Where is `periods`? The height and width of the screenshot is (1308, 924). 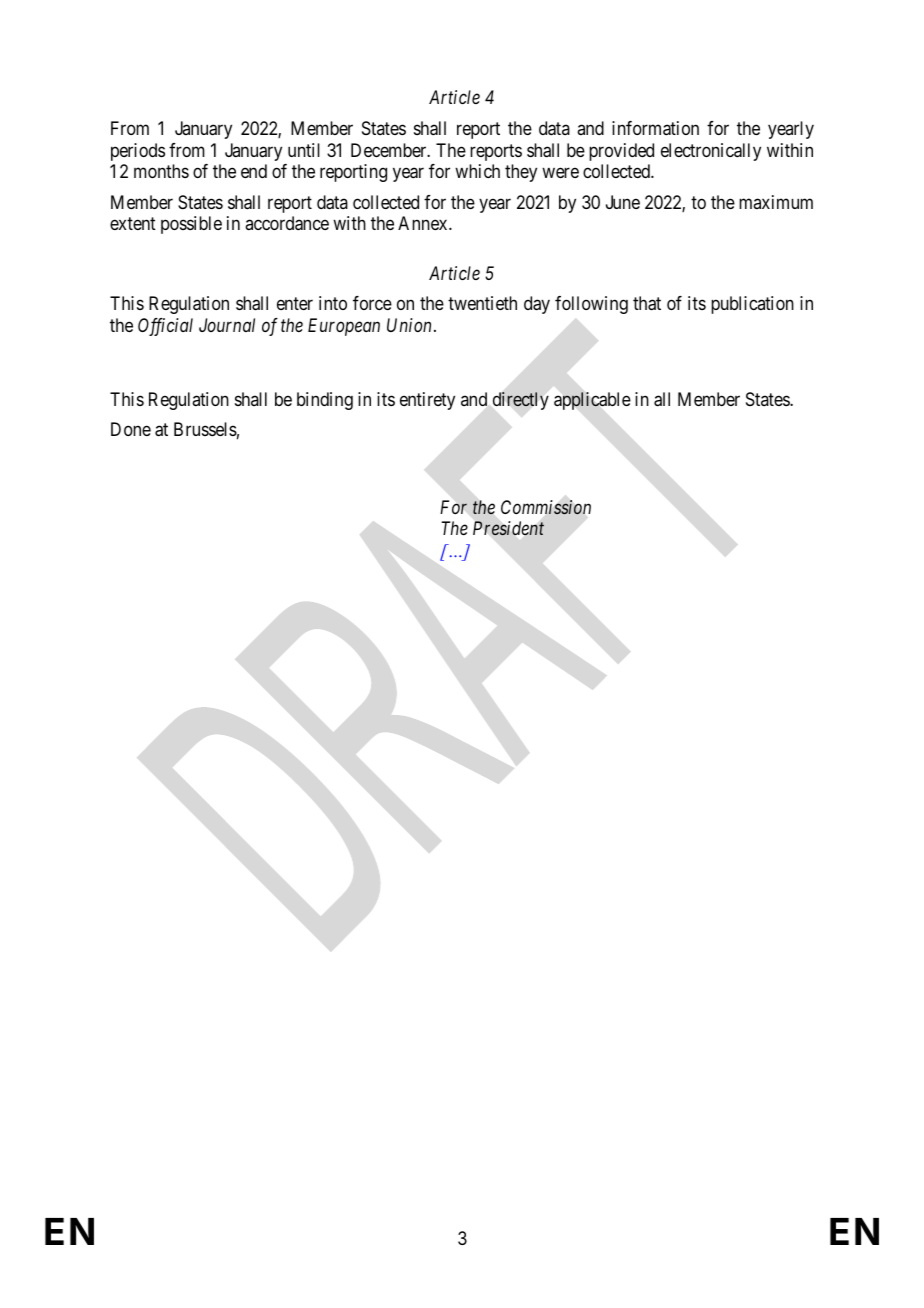 periods is located at coordinates (138, 152).
